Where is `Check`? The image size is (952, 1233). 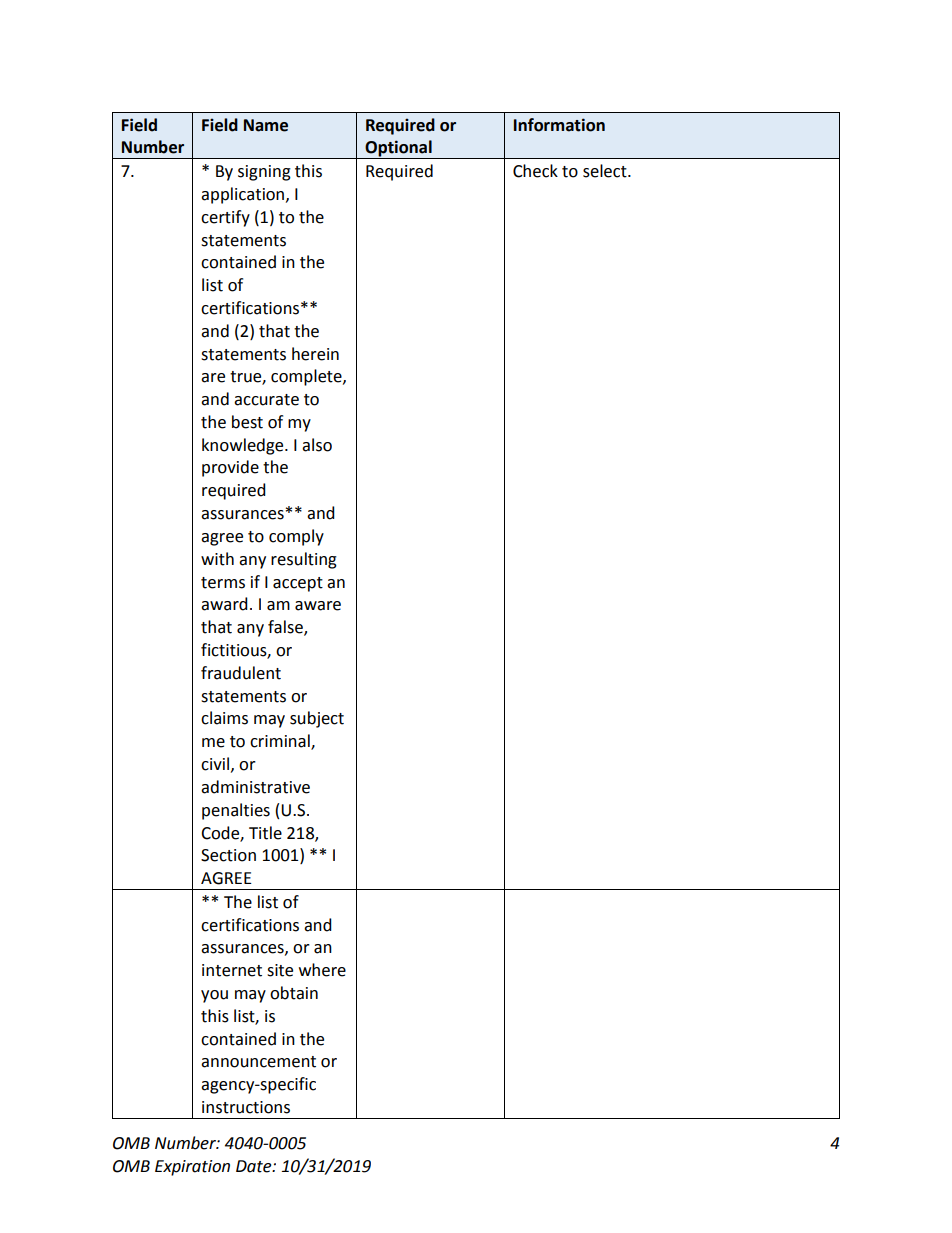
Check is located at coordinates (535, 171).
